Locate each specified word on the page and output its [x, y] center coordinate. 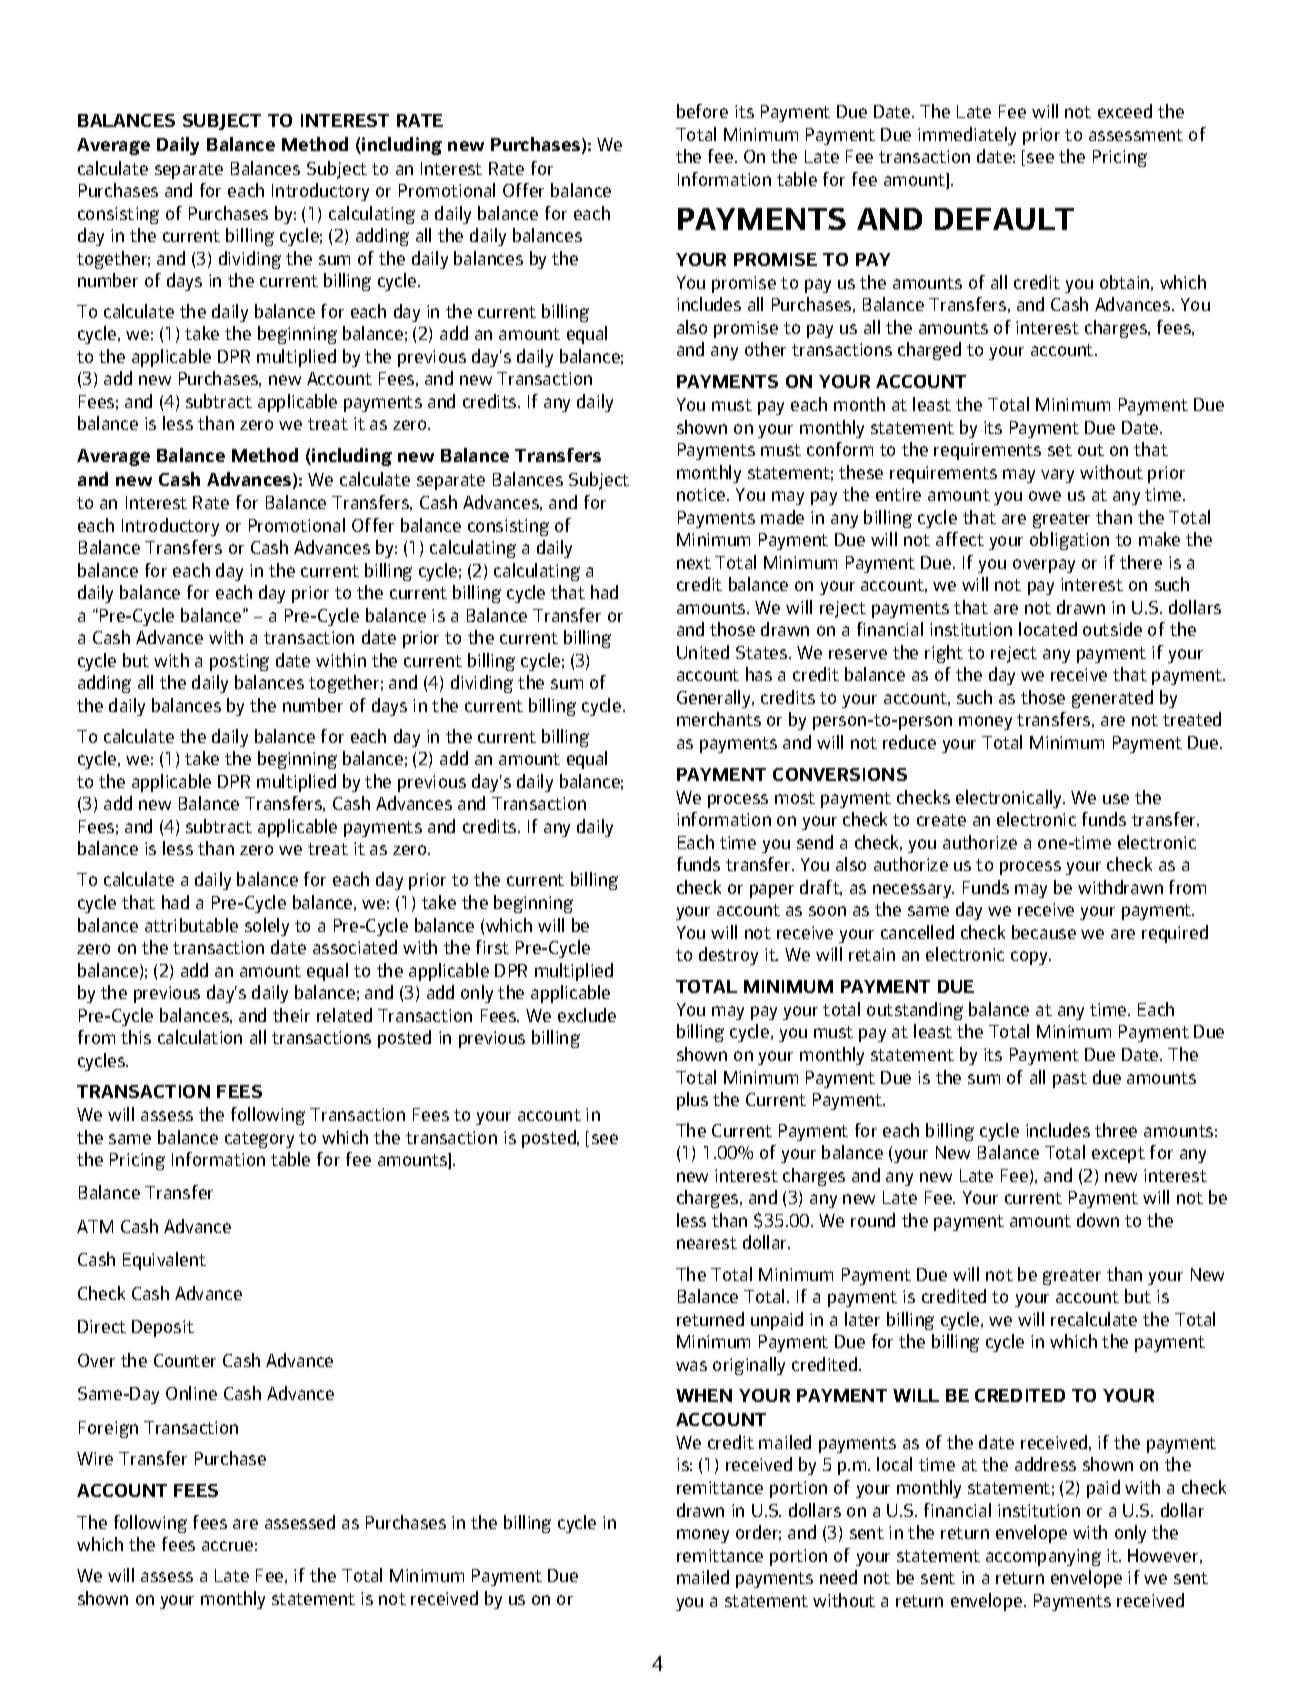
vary [1057, 476]
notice [702, 494]
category [259, 1140]
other [765, 349]
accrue [227, 1546]
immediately [967, 136]
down [1098, 1220]
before [702, 111]
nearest [707, 1243]
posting [239, 662]
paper [772, 891]
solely [267, 927]
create [941, 820]
